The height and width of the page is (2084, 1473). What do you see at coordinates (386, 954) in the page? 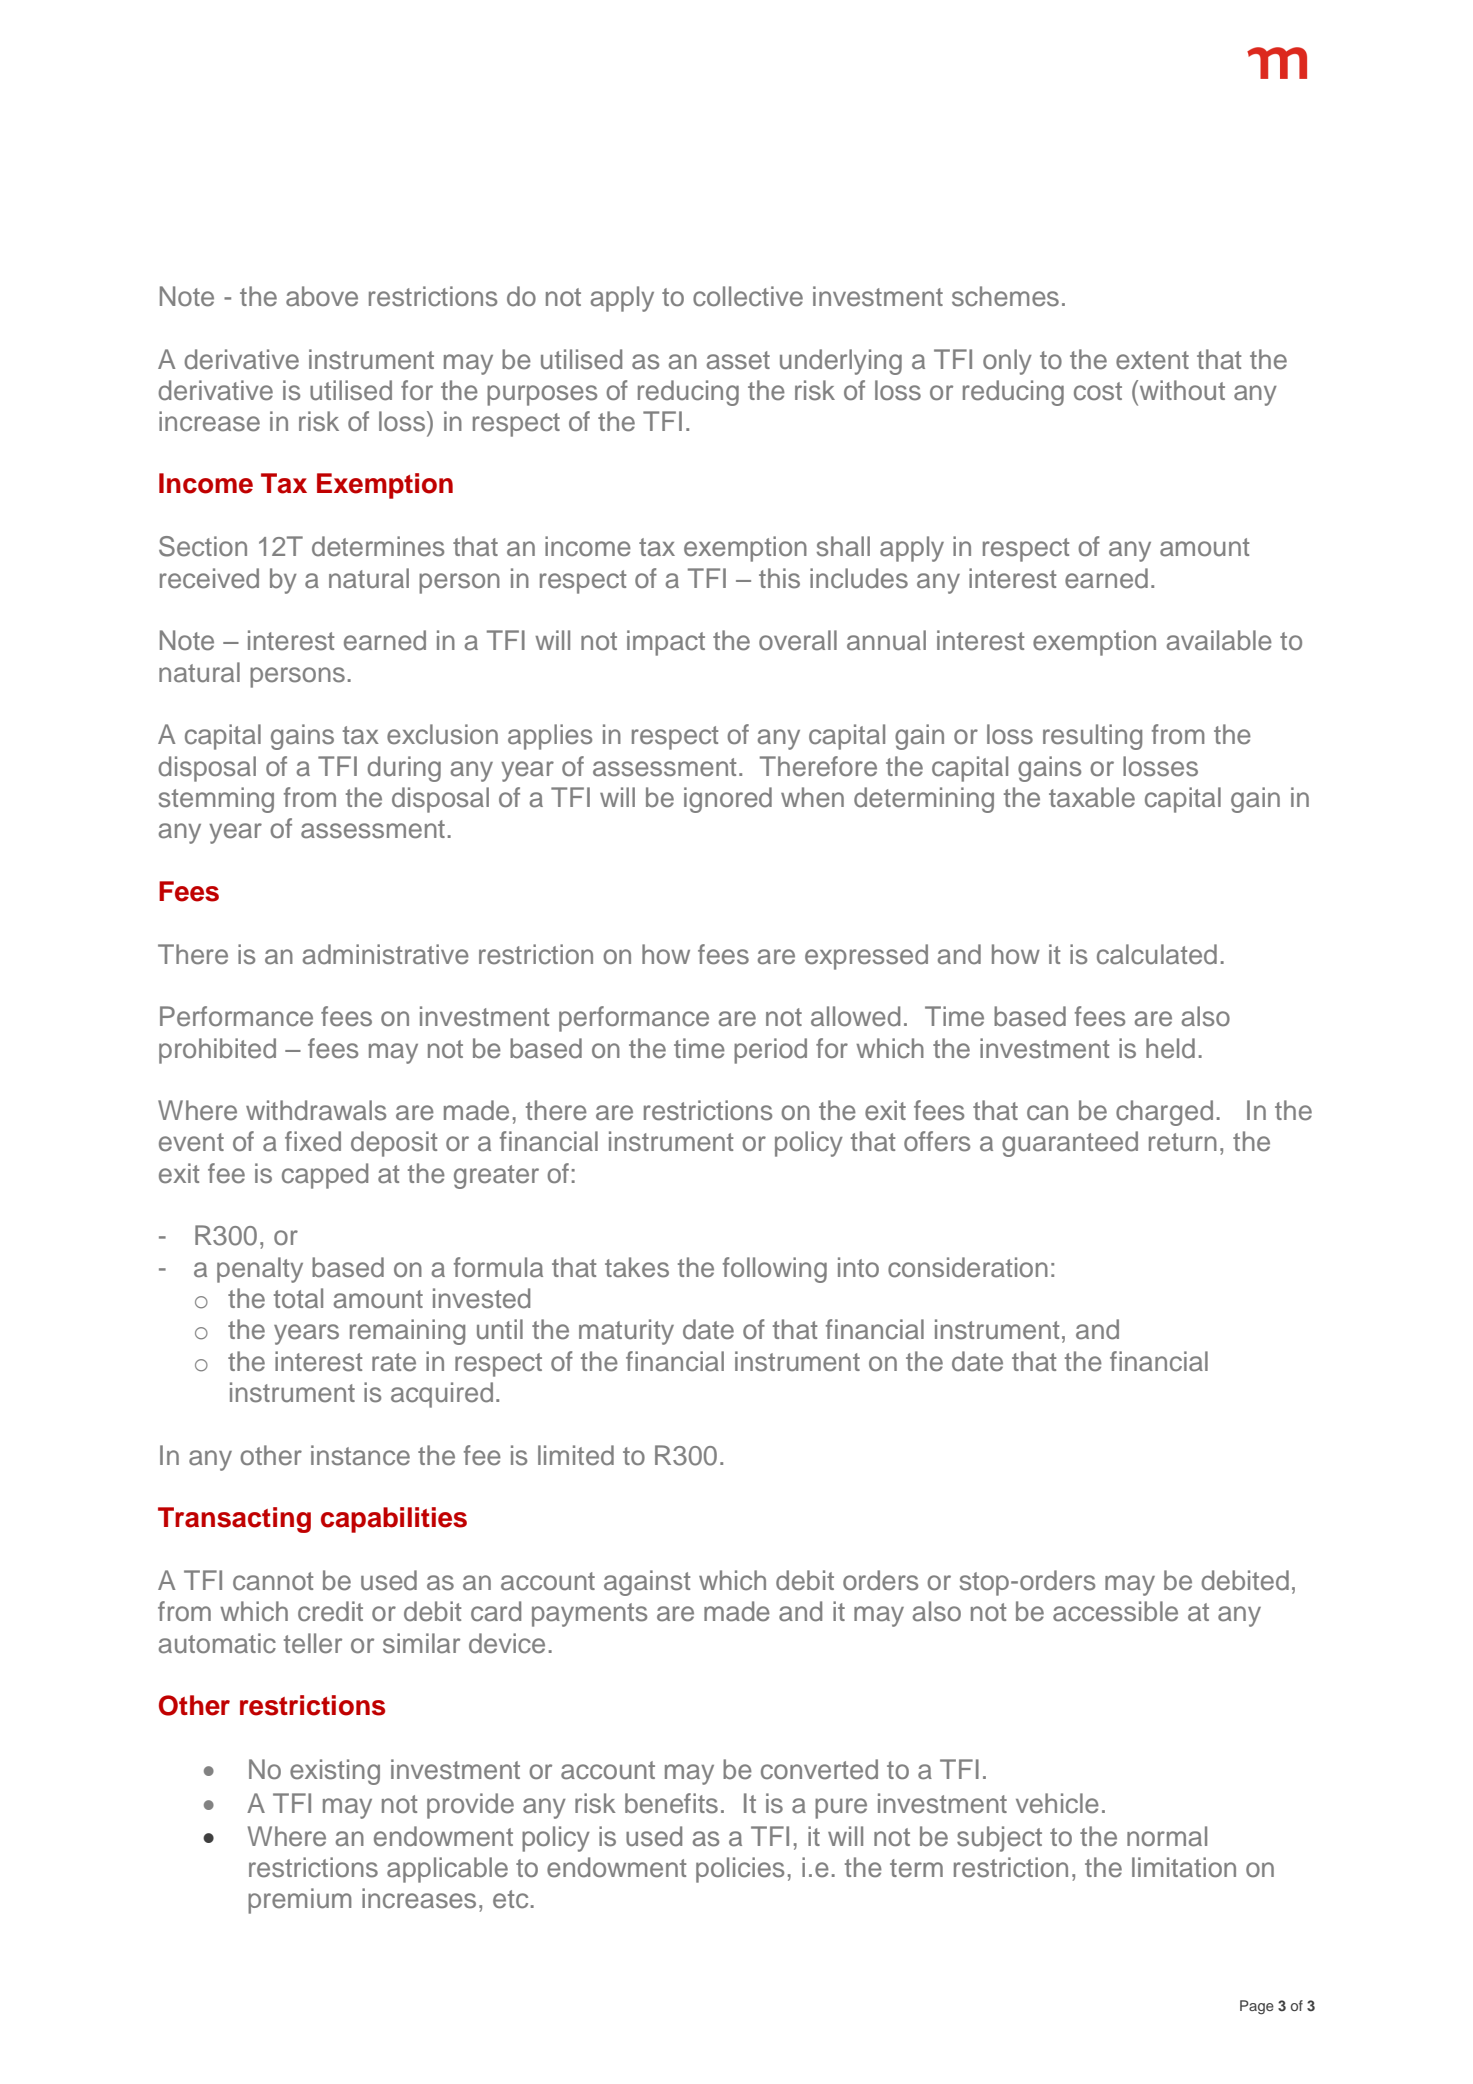
I see `administrative` at bounding box center [386, 954].
